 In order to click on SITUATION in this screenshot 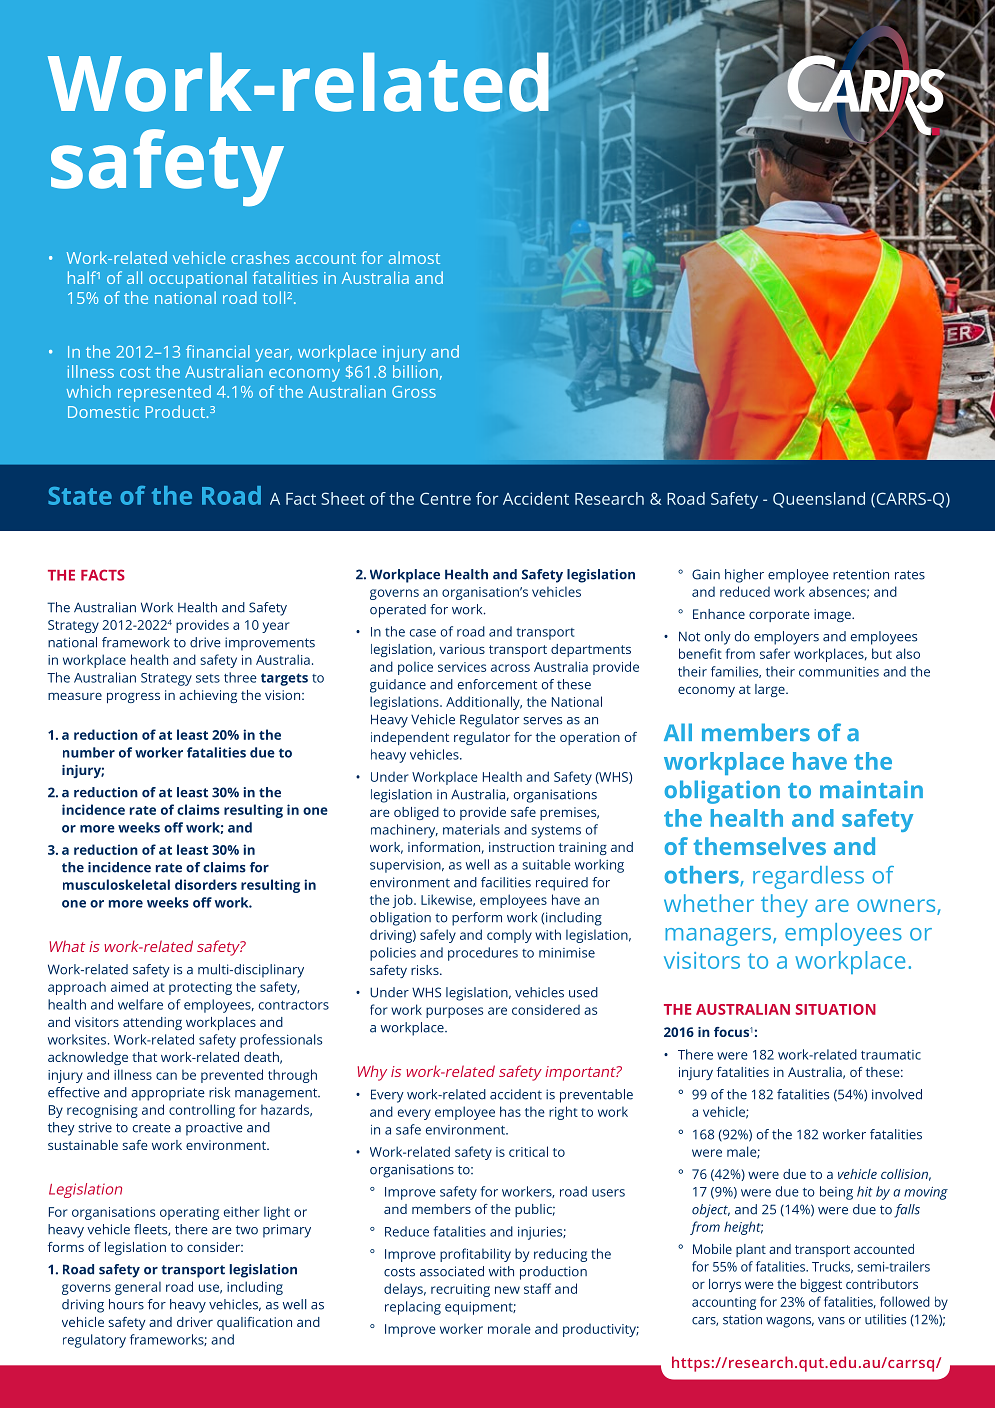, I will do `click(835, 1009)`.
